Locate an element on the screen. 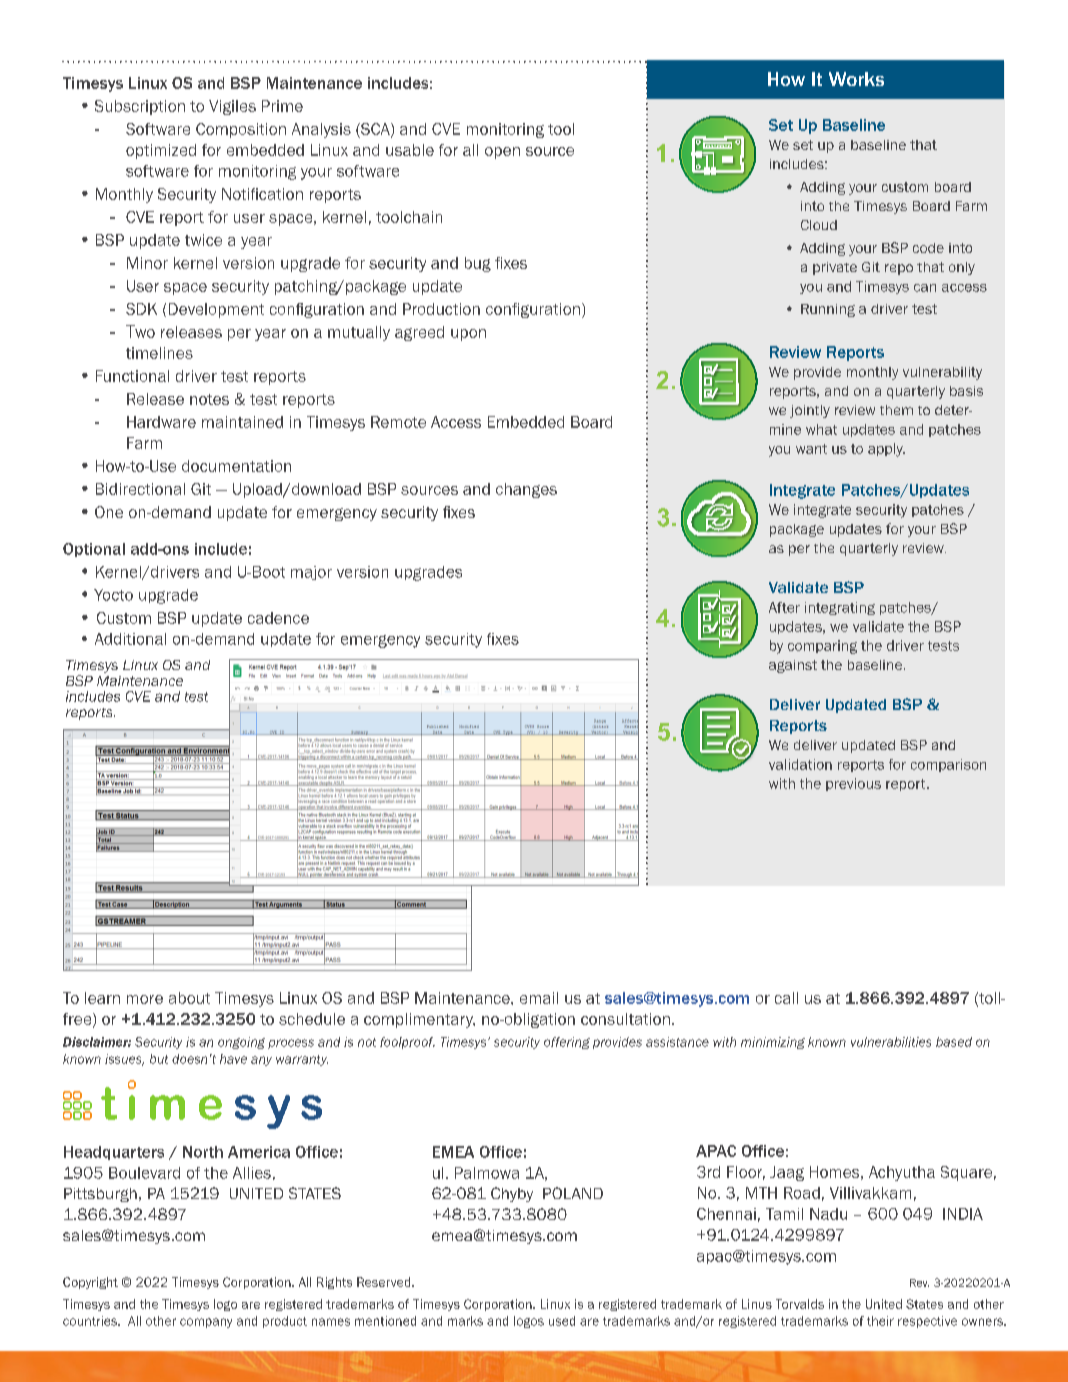  against is located at coordinates (793, 666).
